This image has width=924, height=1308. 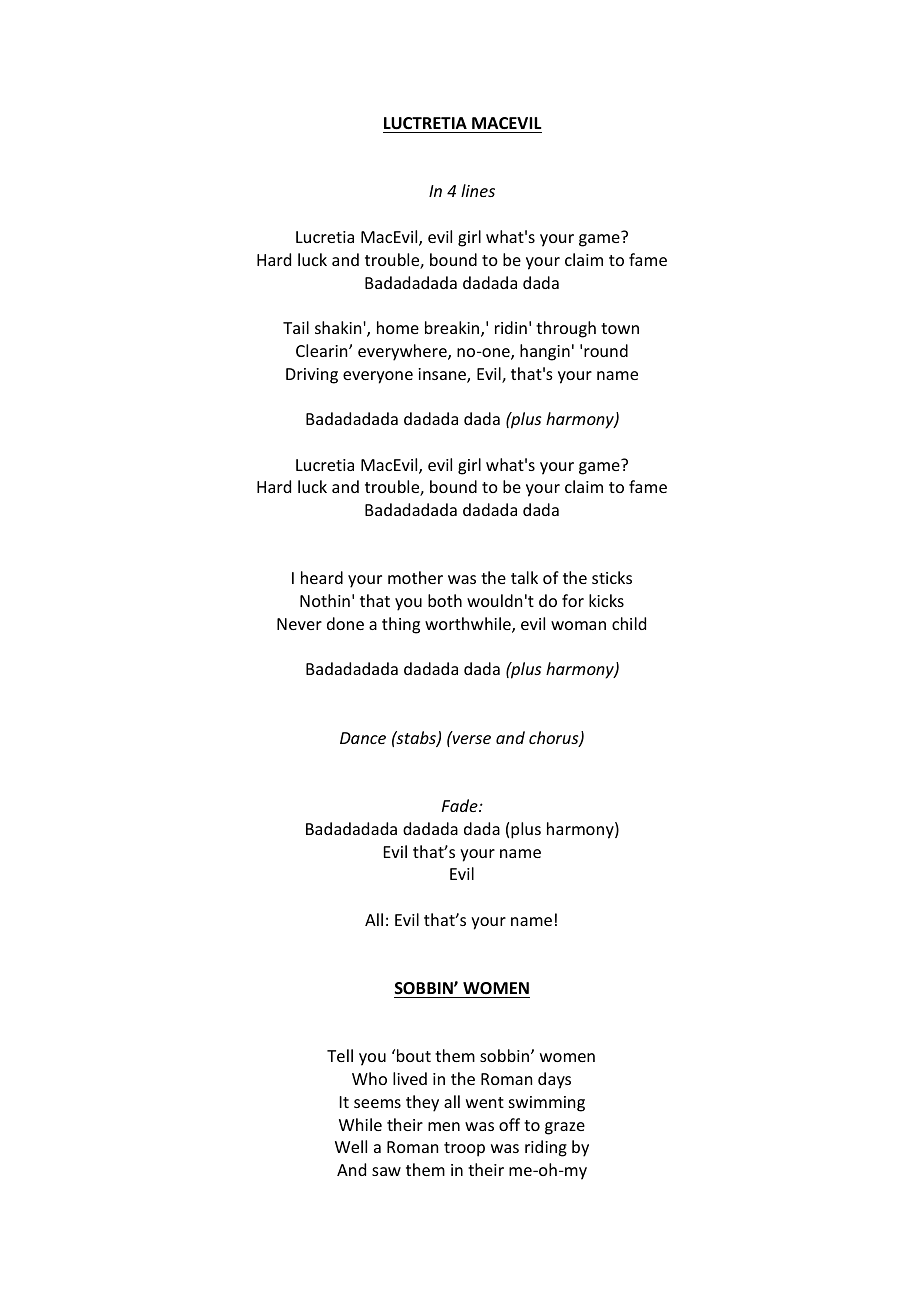 I want to click on shakin, so click(x=339, y=327).
